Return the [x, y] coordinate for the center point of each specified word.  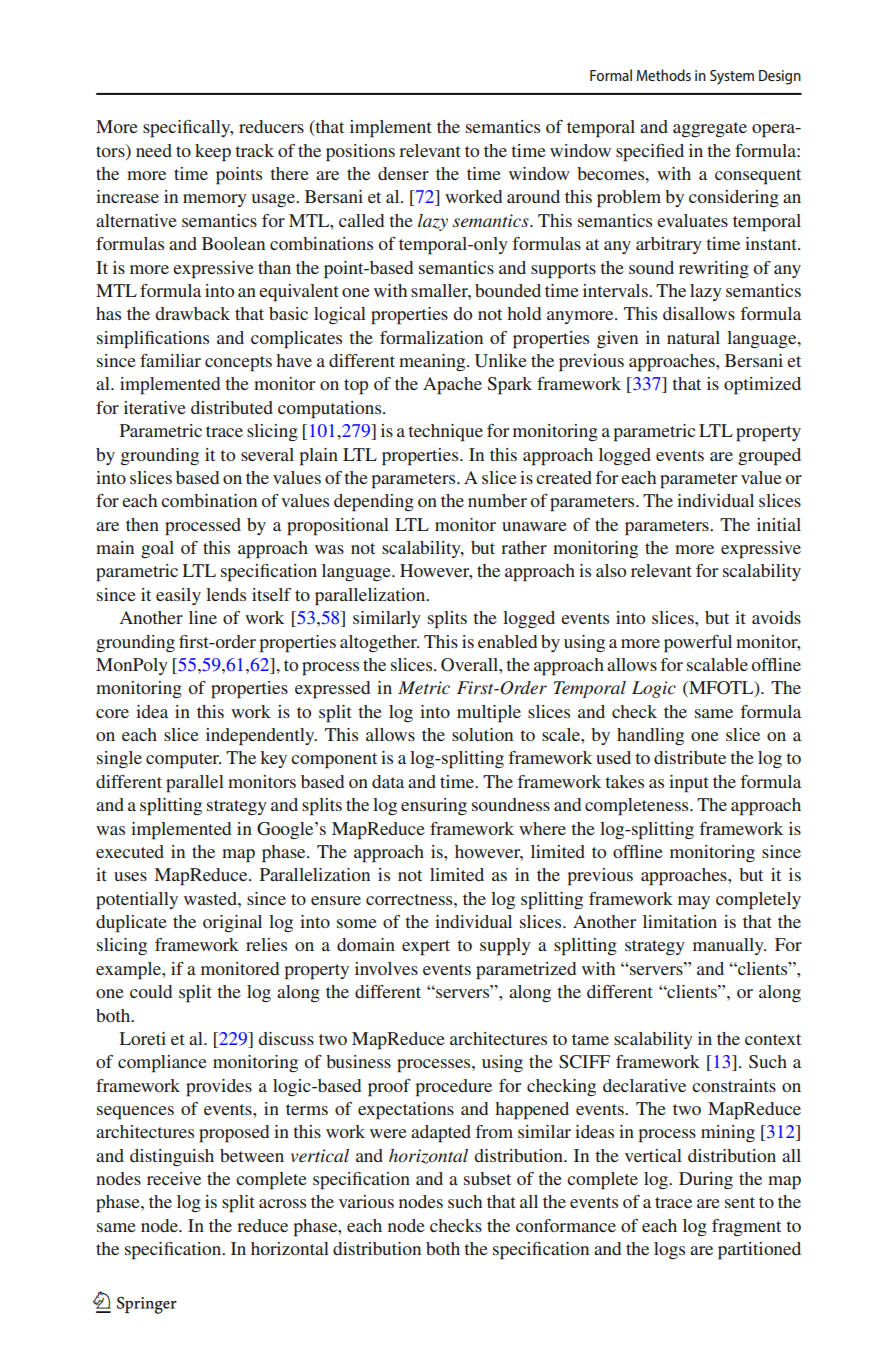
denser [403, 173]
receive [174, 1178]
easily [178, 596]
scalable [717, 664]
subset [487, 1178]
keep [213, 153]
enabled [507, 641]
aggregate [710, 129]
